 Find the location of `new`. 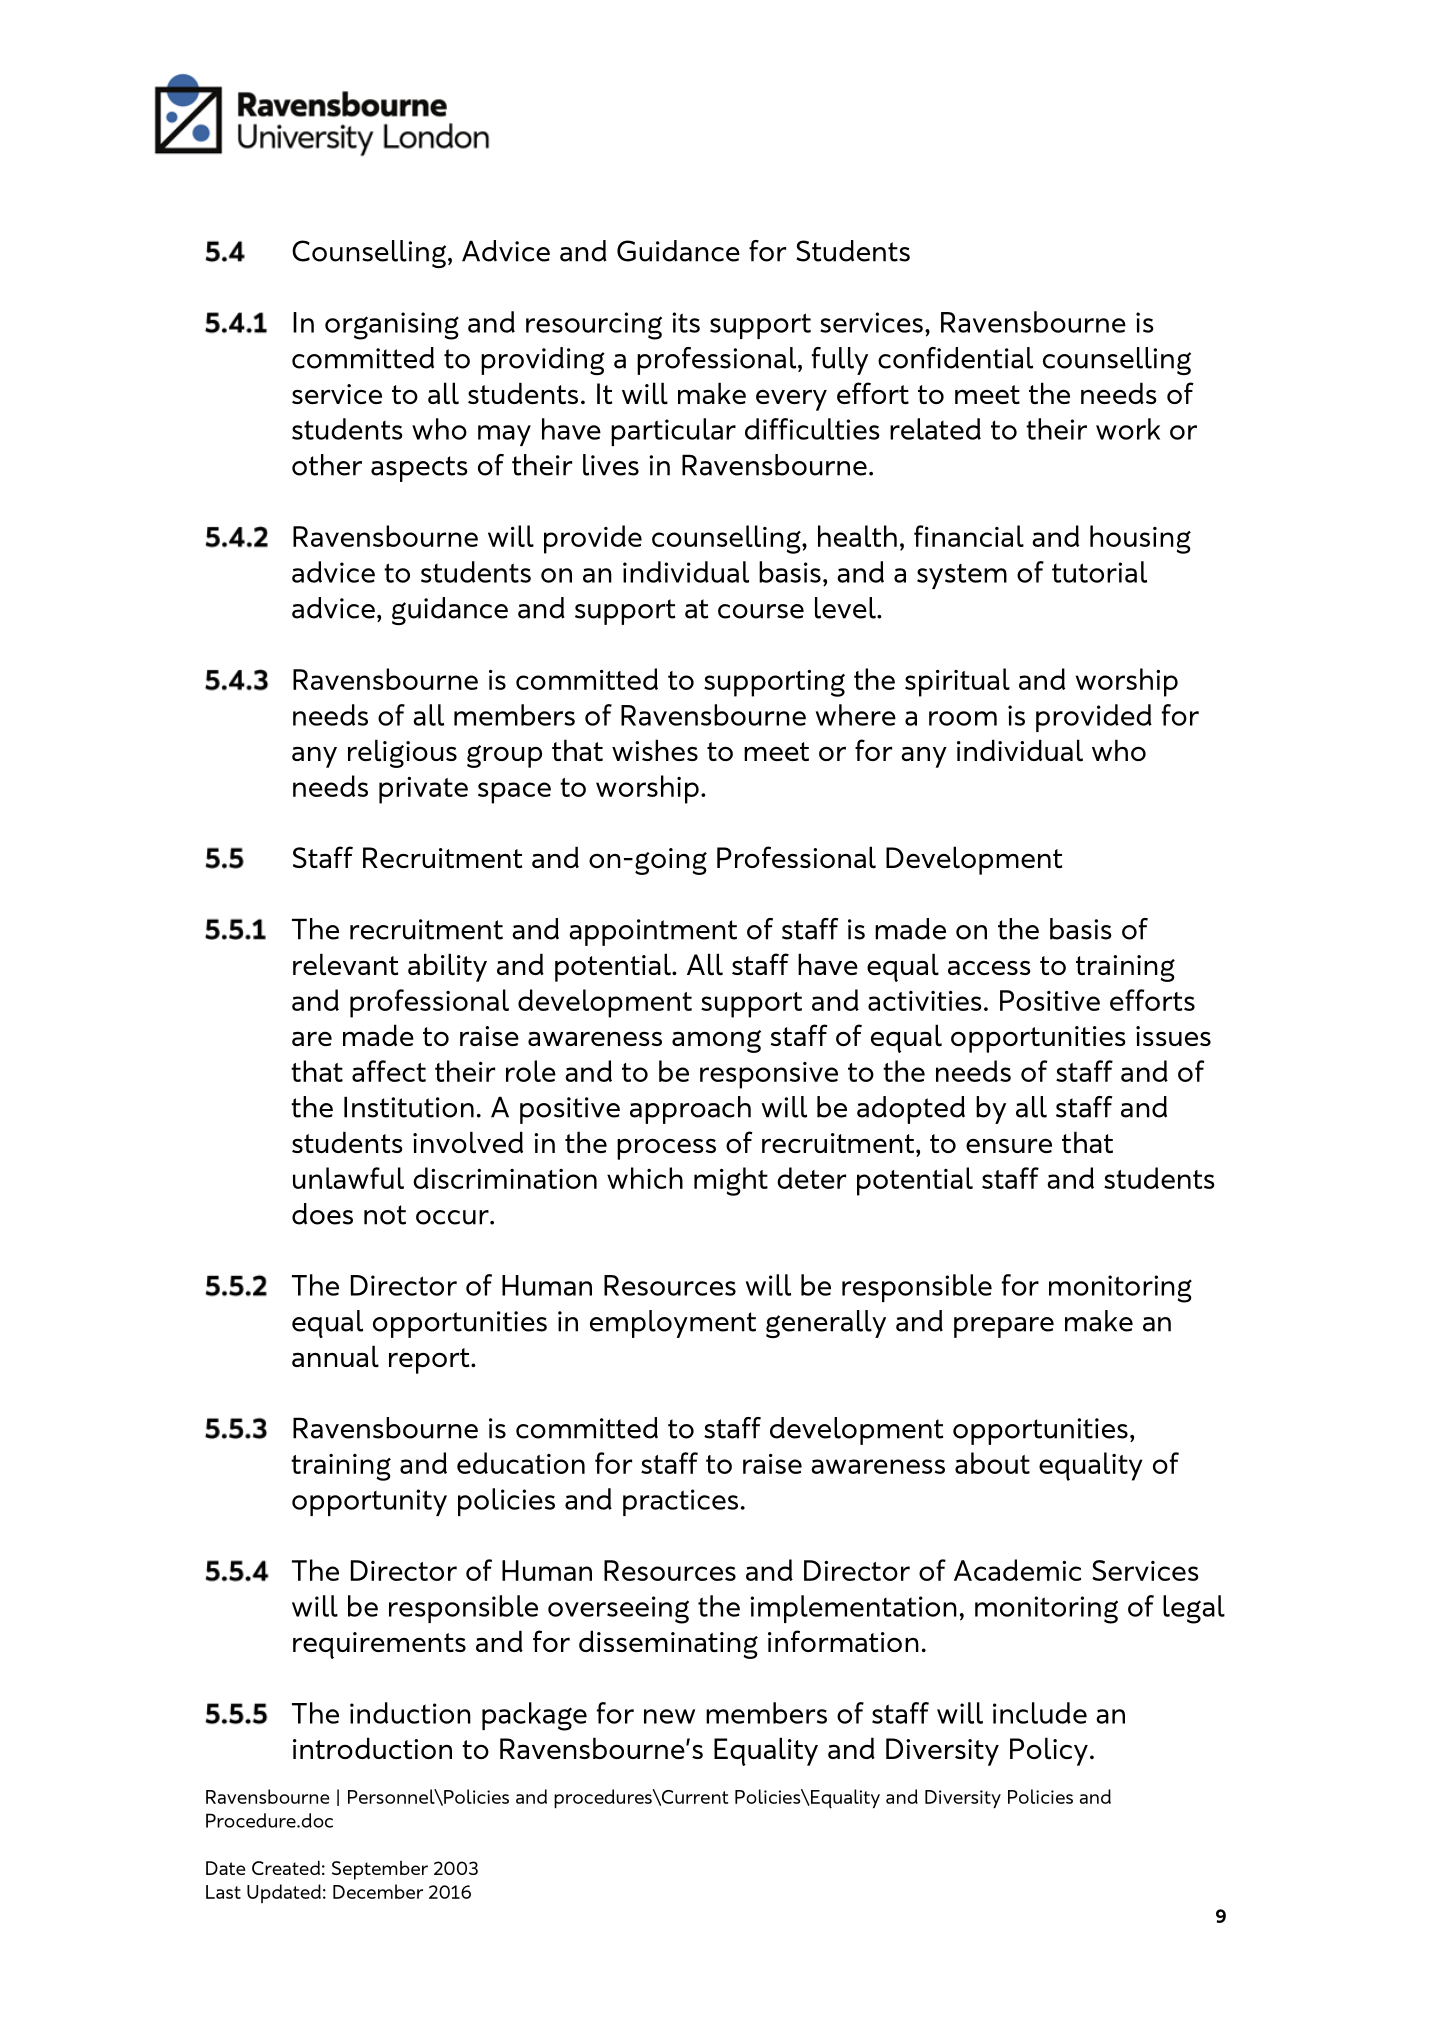

new is located at coordinates (669, 1716).
